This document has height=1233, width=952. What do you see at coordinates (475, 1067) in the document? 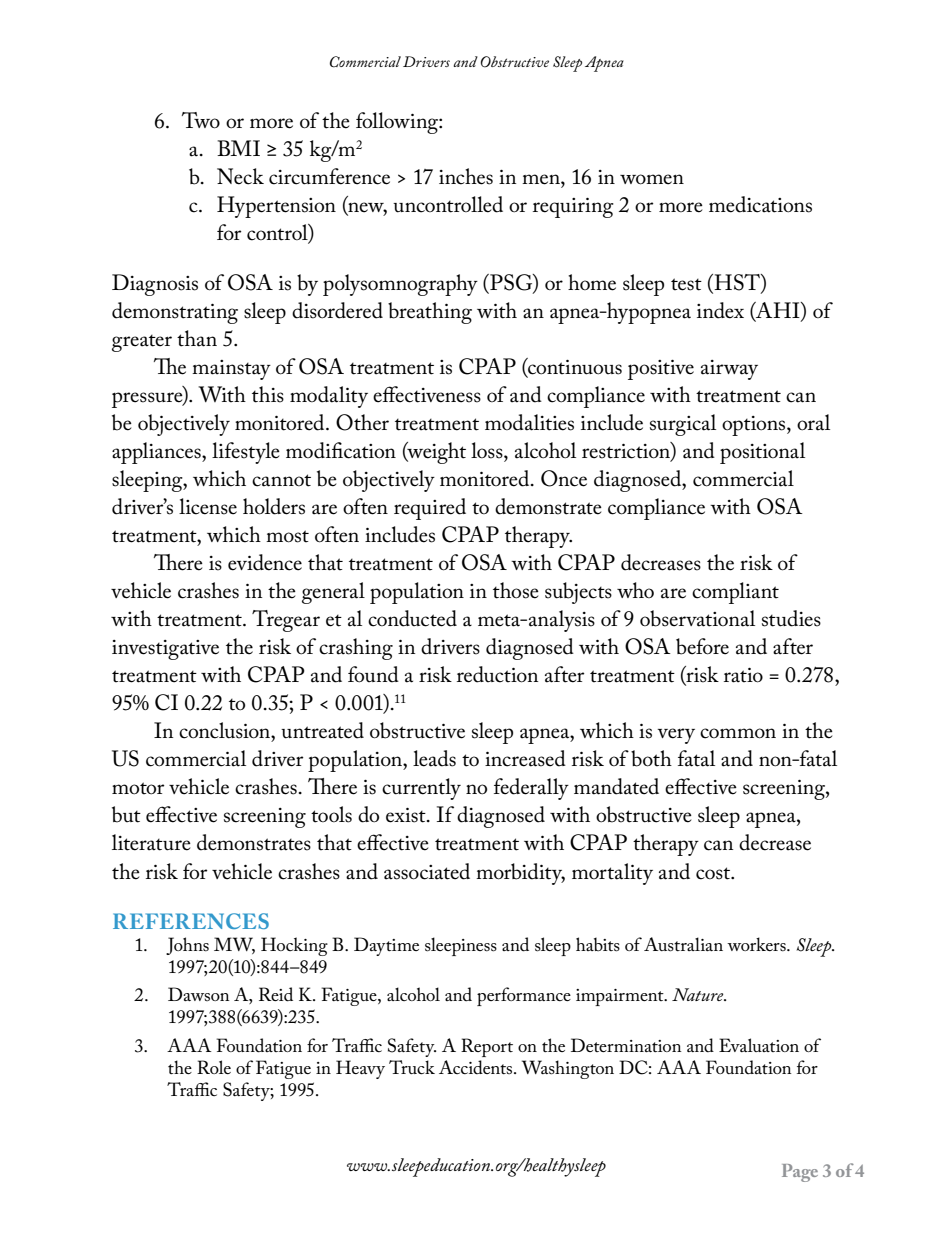
I see `Accidents` at bounding box center [475, 1067].
